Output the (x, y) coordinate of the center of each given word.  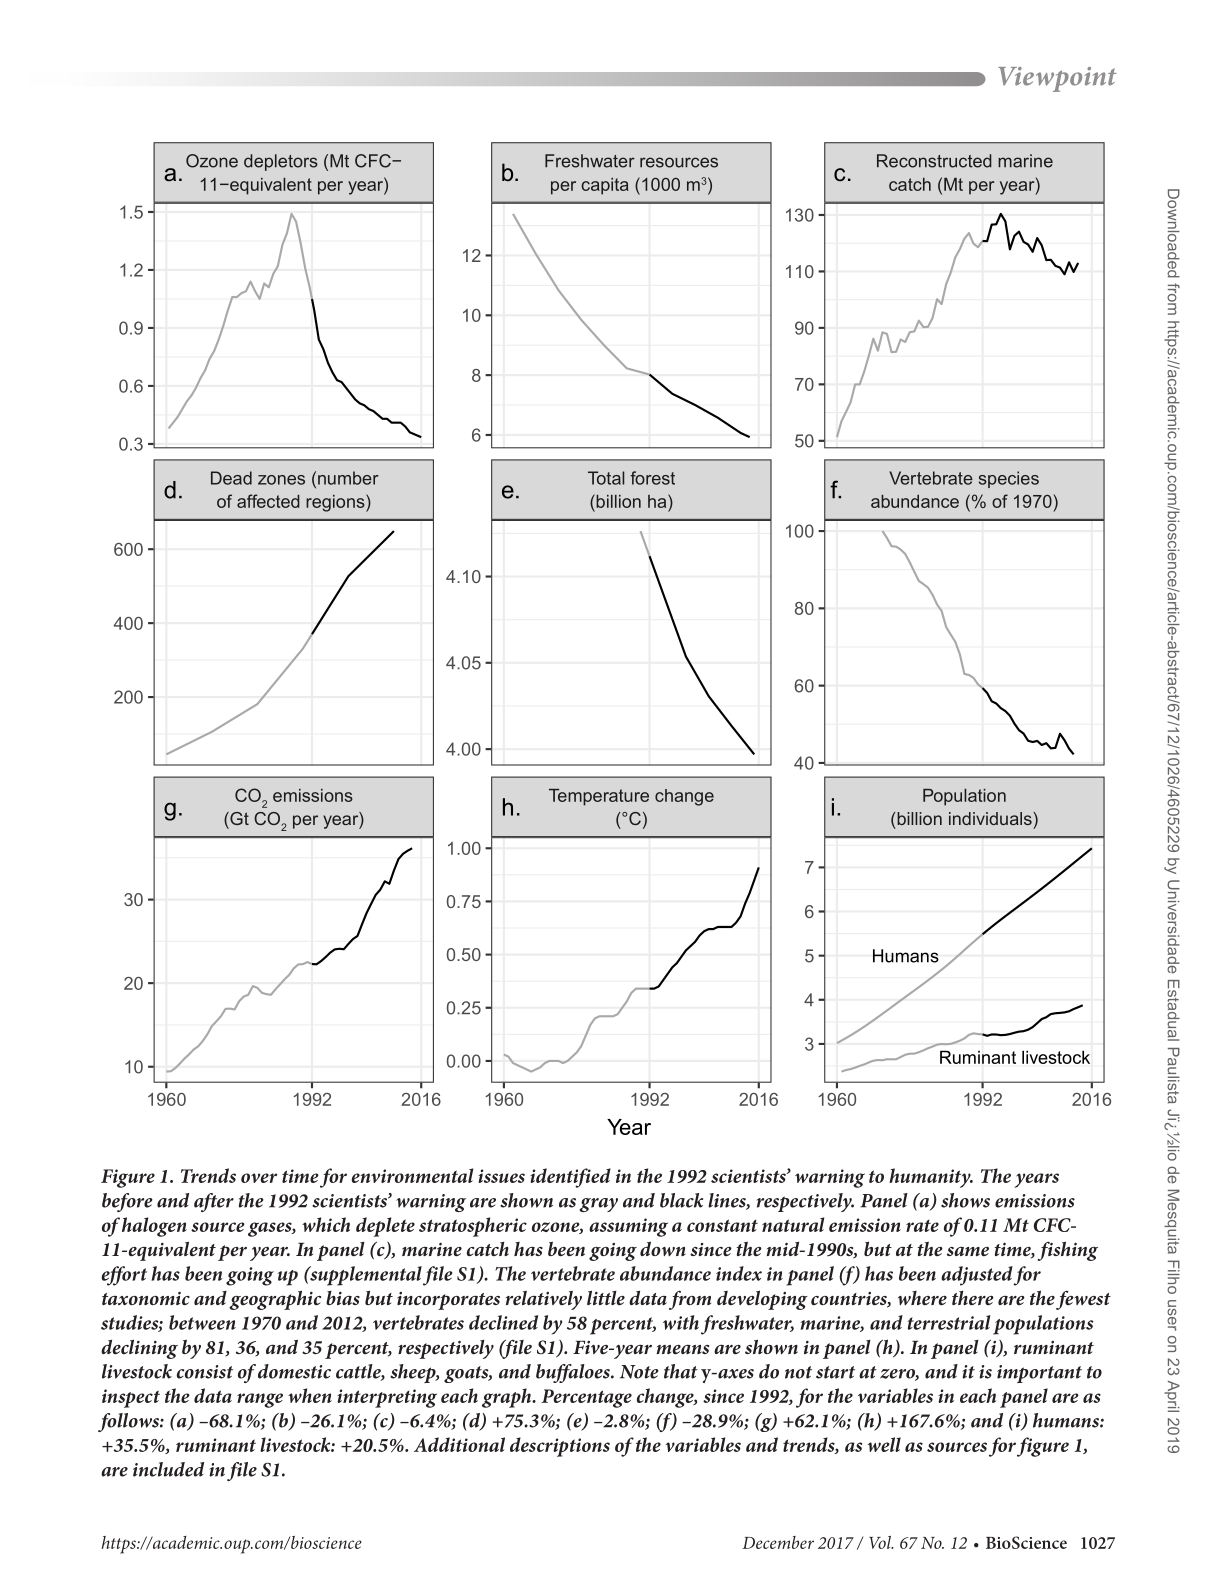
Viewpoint (1057, 79)
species (1009, 479)
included (168, 1469)
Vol (881, 1542)
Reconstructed (934, 161)
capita (605, 186)
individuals (991, 818)
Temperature (599, 797)
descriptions (560, 1447)
